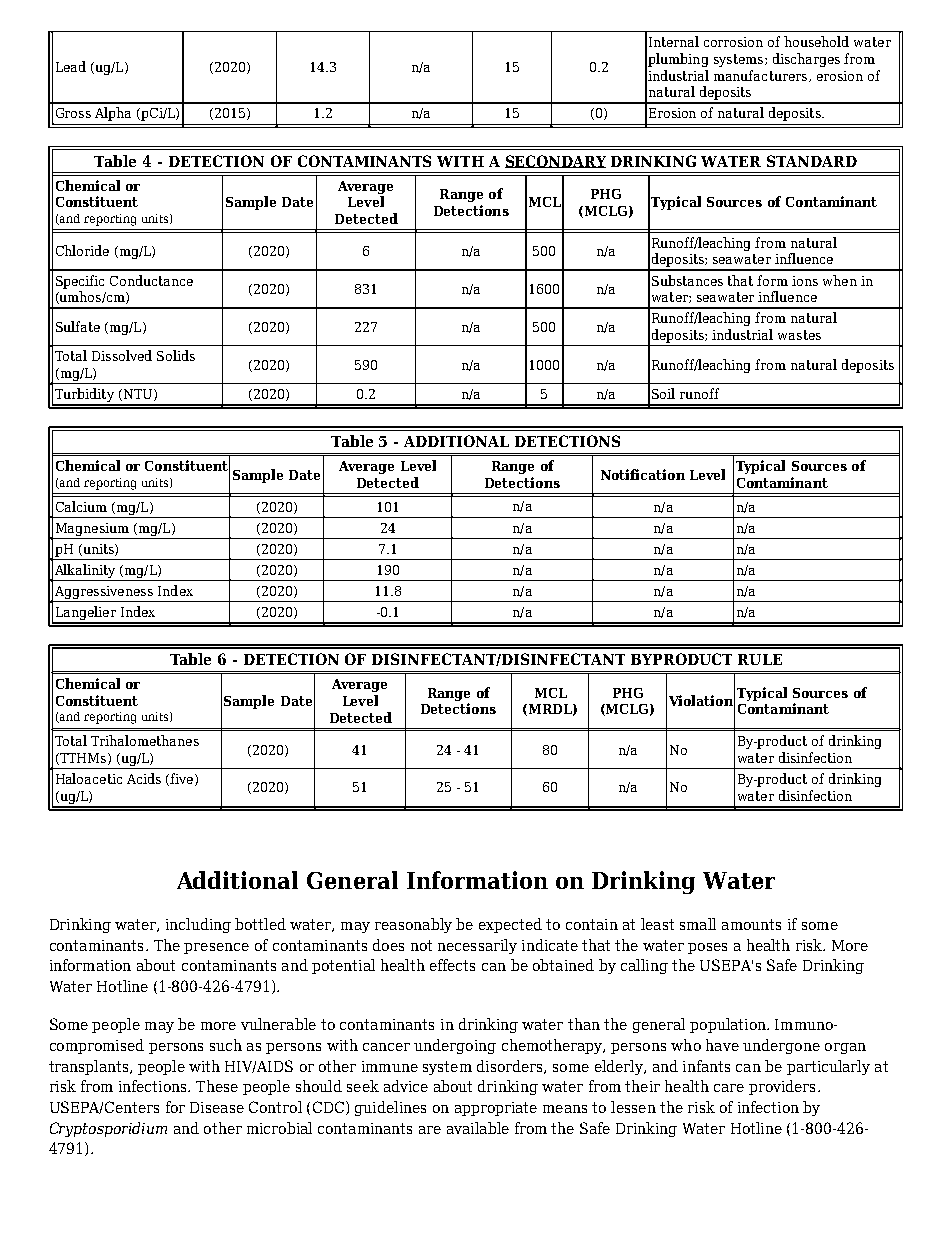 This screenshot has width=952, height=1233. I want to click on Lead, so click(71, 66).
